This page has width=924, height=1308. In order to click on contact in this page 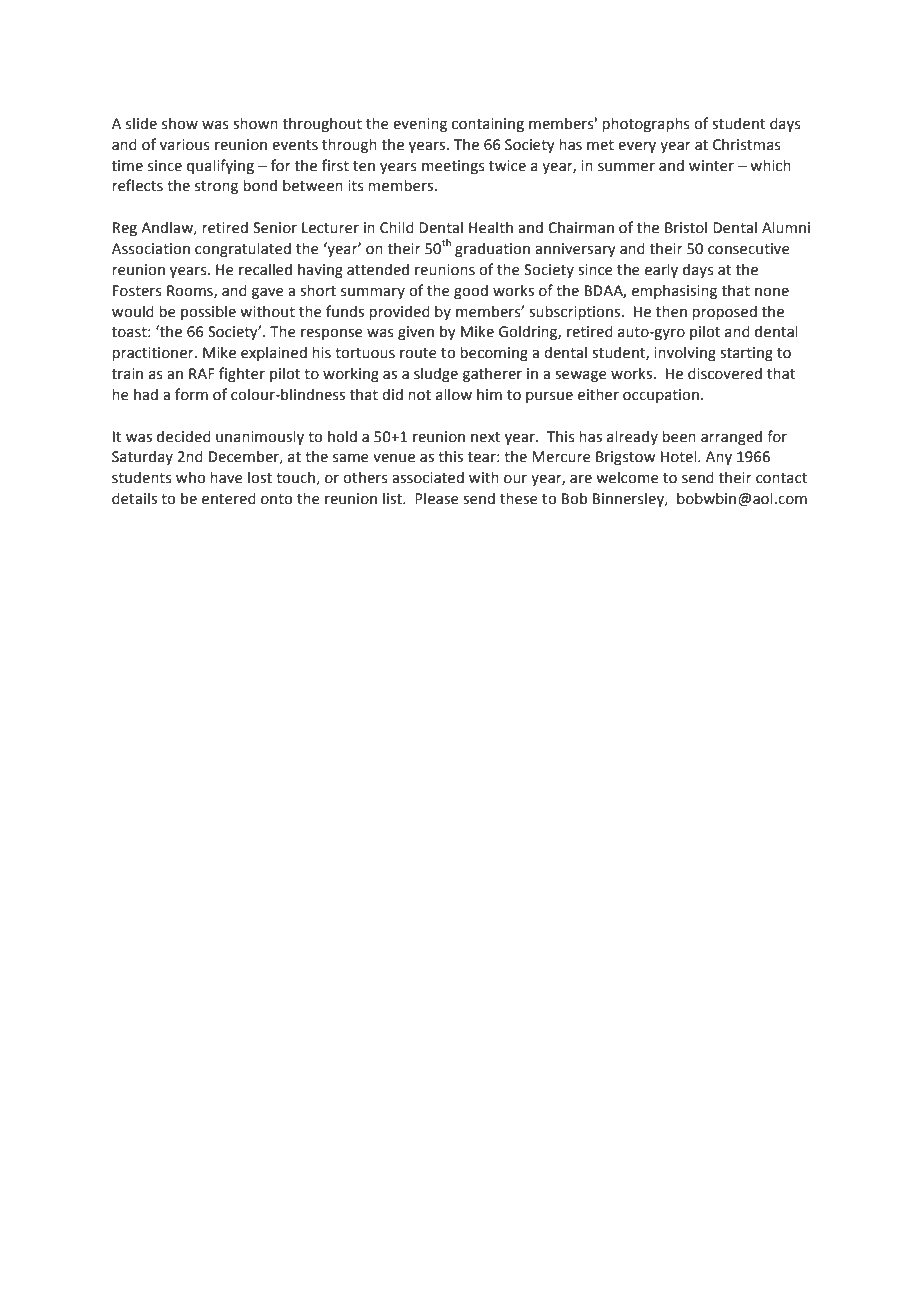, I will do `click(781, 478)`.
